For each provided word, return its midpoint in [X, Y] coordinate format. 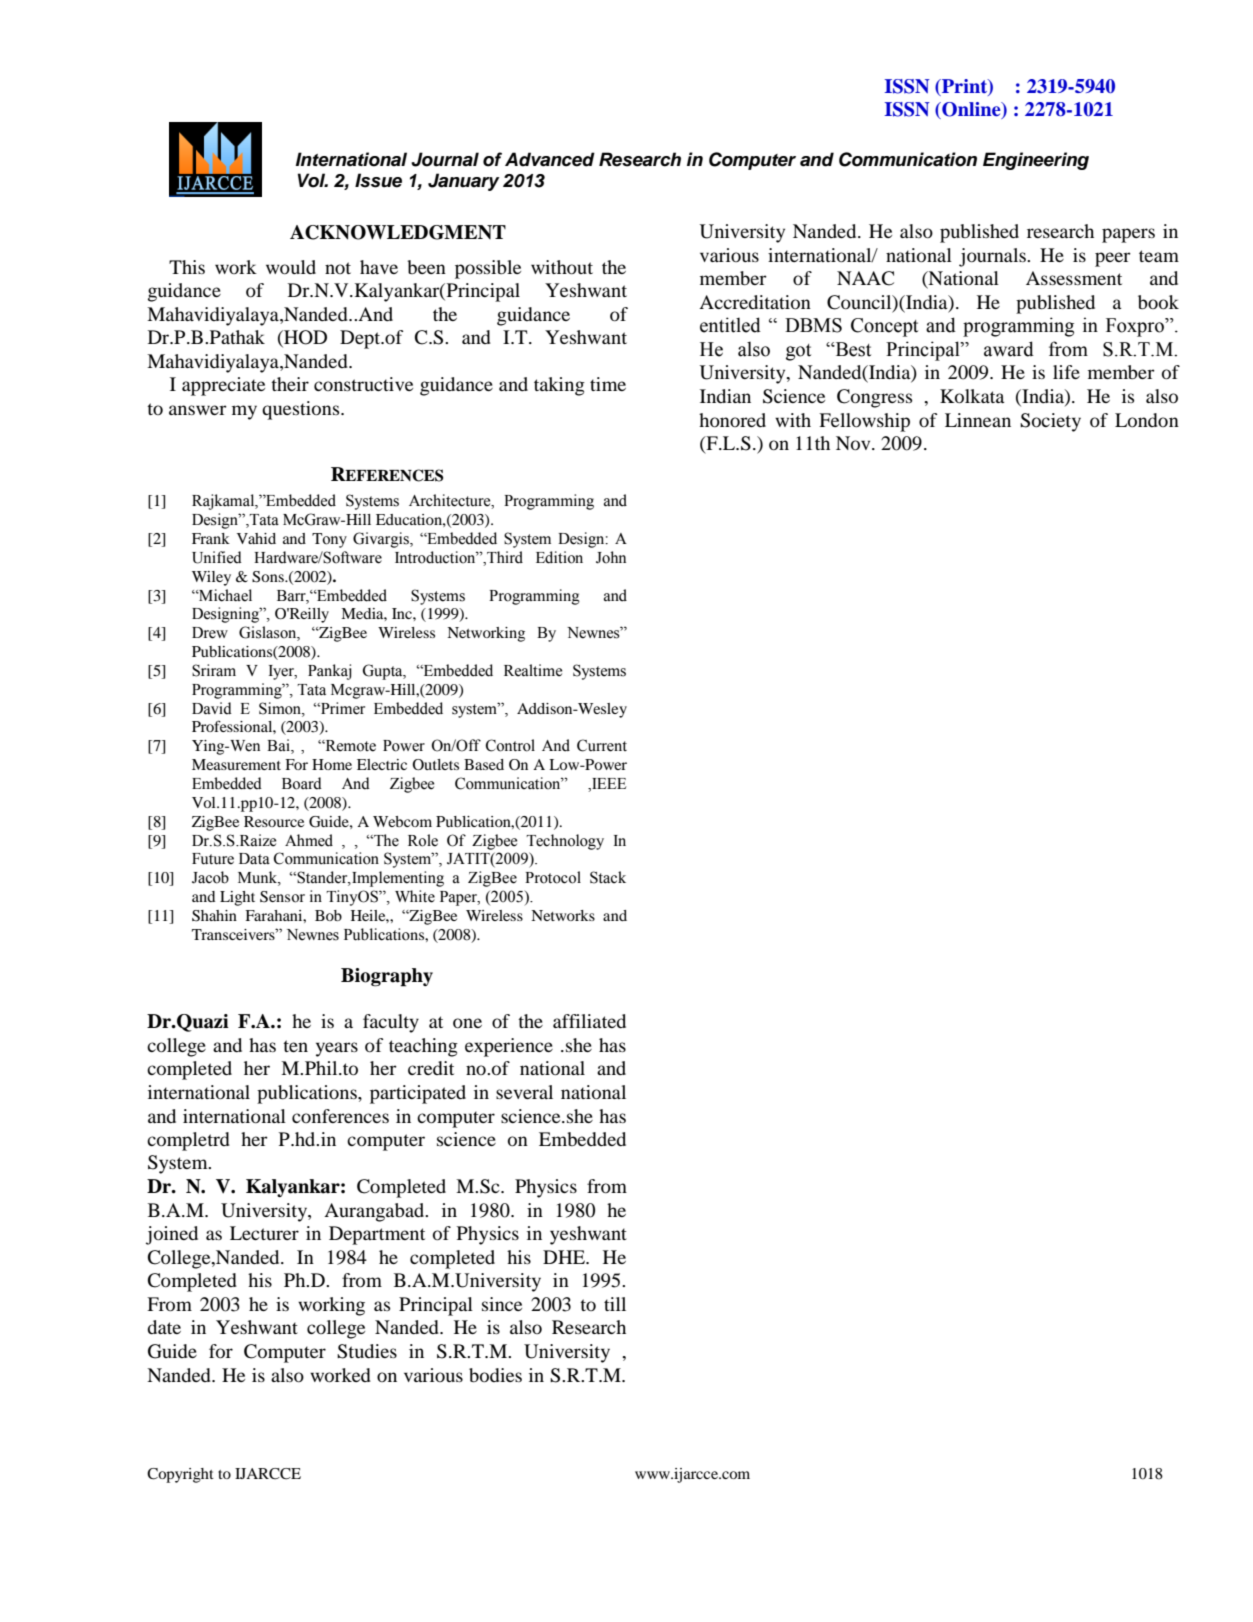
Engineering [1036, 161]
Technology [565, 842]
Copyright [180, 1475]
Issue [378, 180]
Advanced [550, 159]
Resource [274, 821]
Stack [608, 877]
